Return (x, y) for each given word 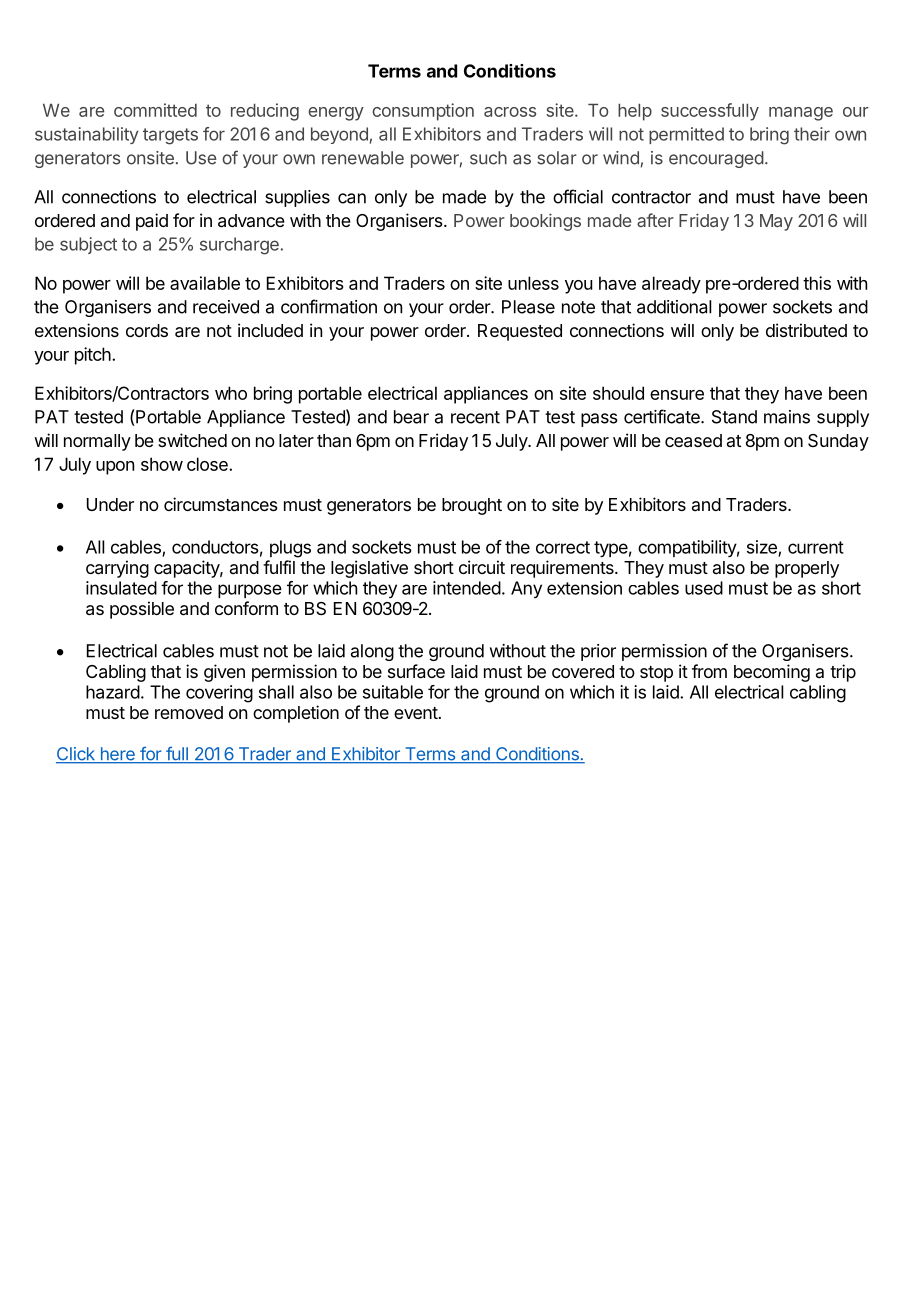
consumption (423, 112)
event (416, 713)
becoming (772, 673)
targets (170, 136)
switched (192, 440)
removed (189, 712)
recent (475, 417)
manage (801, 114)
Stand (734, 417)
